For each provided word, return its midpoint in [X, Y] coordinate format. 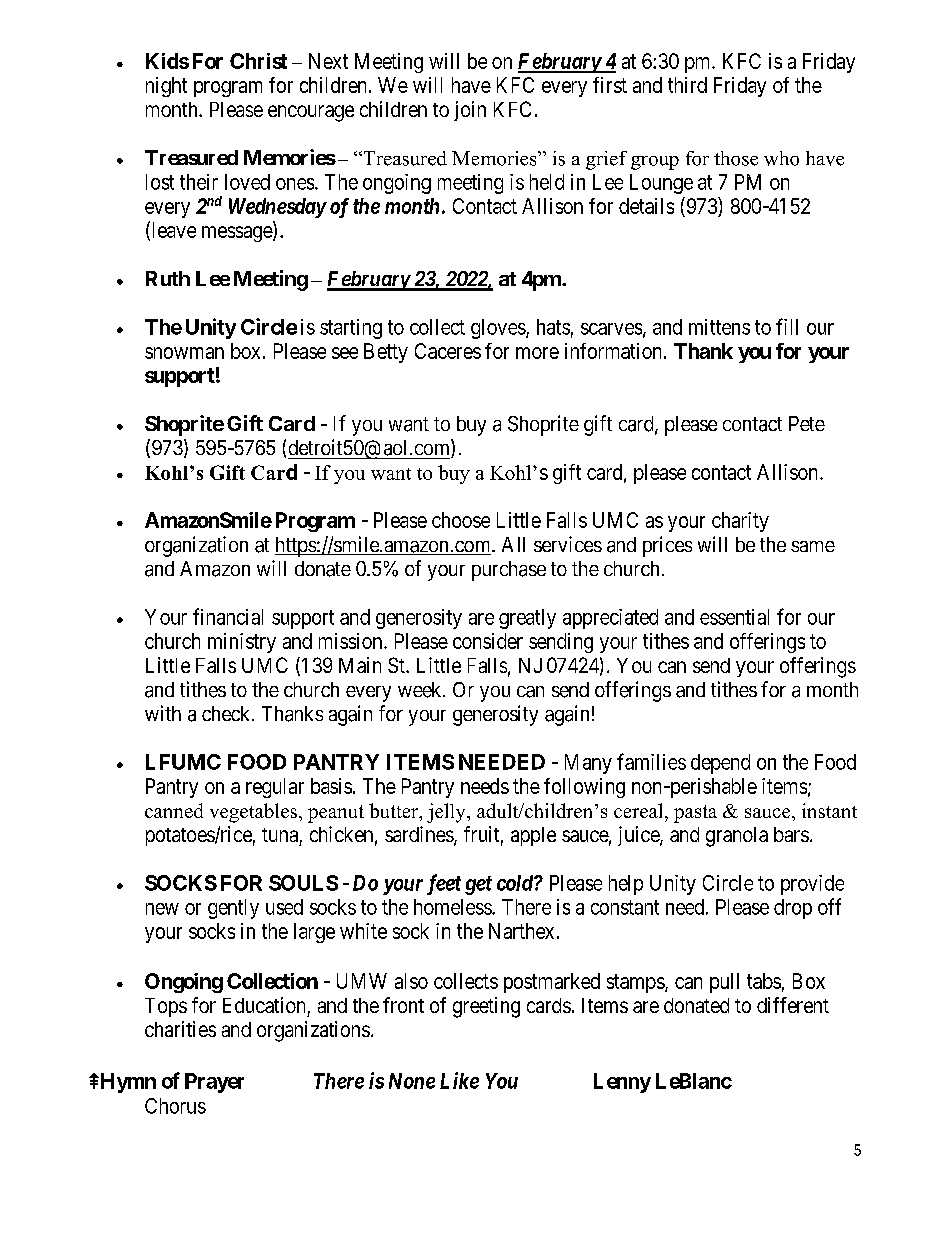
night [166, 87]
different [793, 1005]
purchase [509, 571]
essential [734, 617]
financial [228, 616]
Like [459, 1080]
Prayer [214, 1083]
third [687, 85]
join [470, 111]
